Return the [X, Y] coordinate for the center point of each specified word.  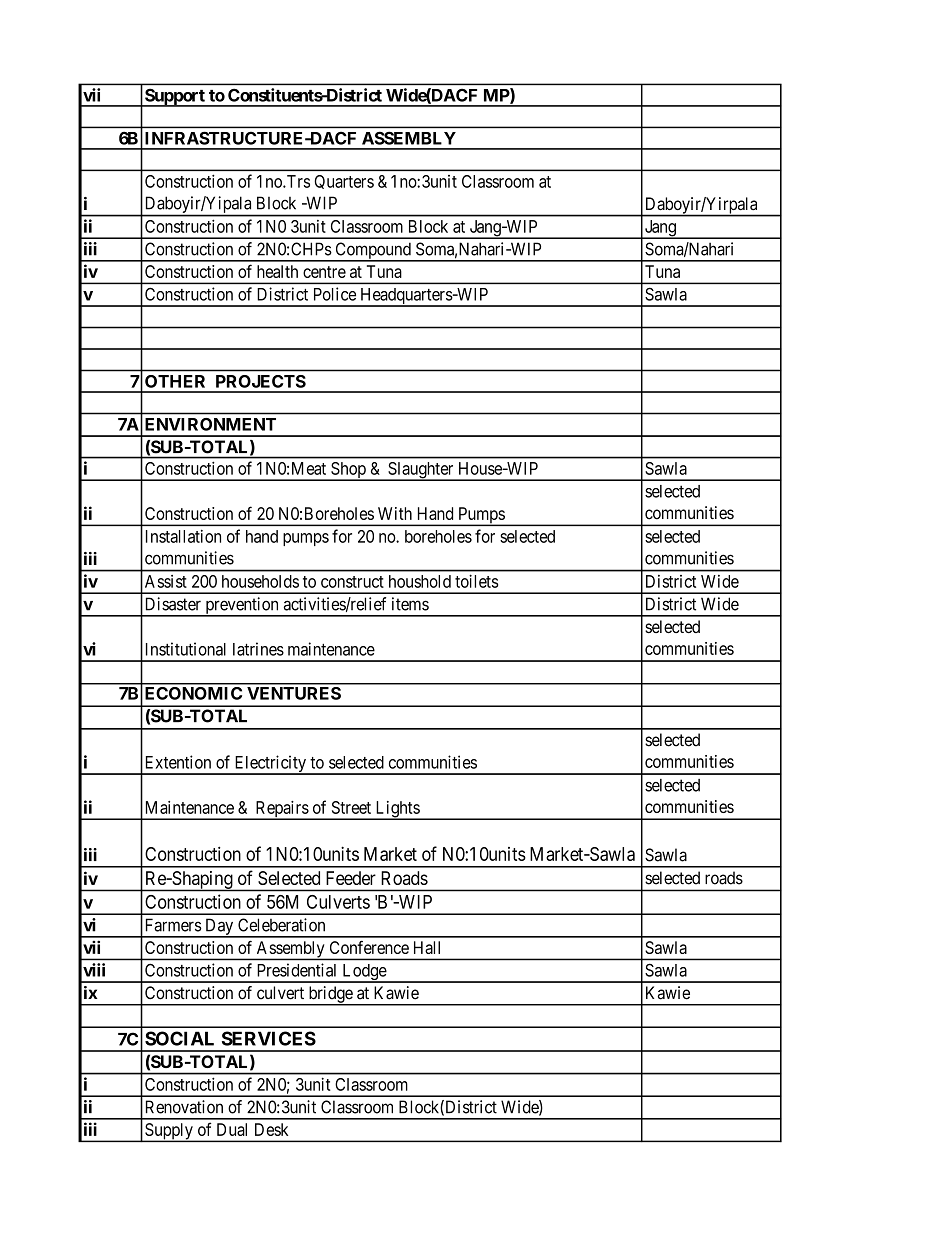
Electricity [270, 765]
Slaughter [421, 471]
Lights [397, 810]
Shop [348, 471]
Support [175, 97]
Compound [373, 251]
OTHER [175, 381]
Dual [232, 1129]
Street [351, 807]
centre [324, 272]
